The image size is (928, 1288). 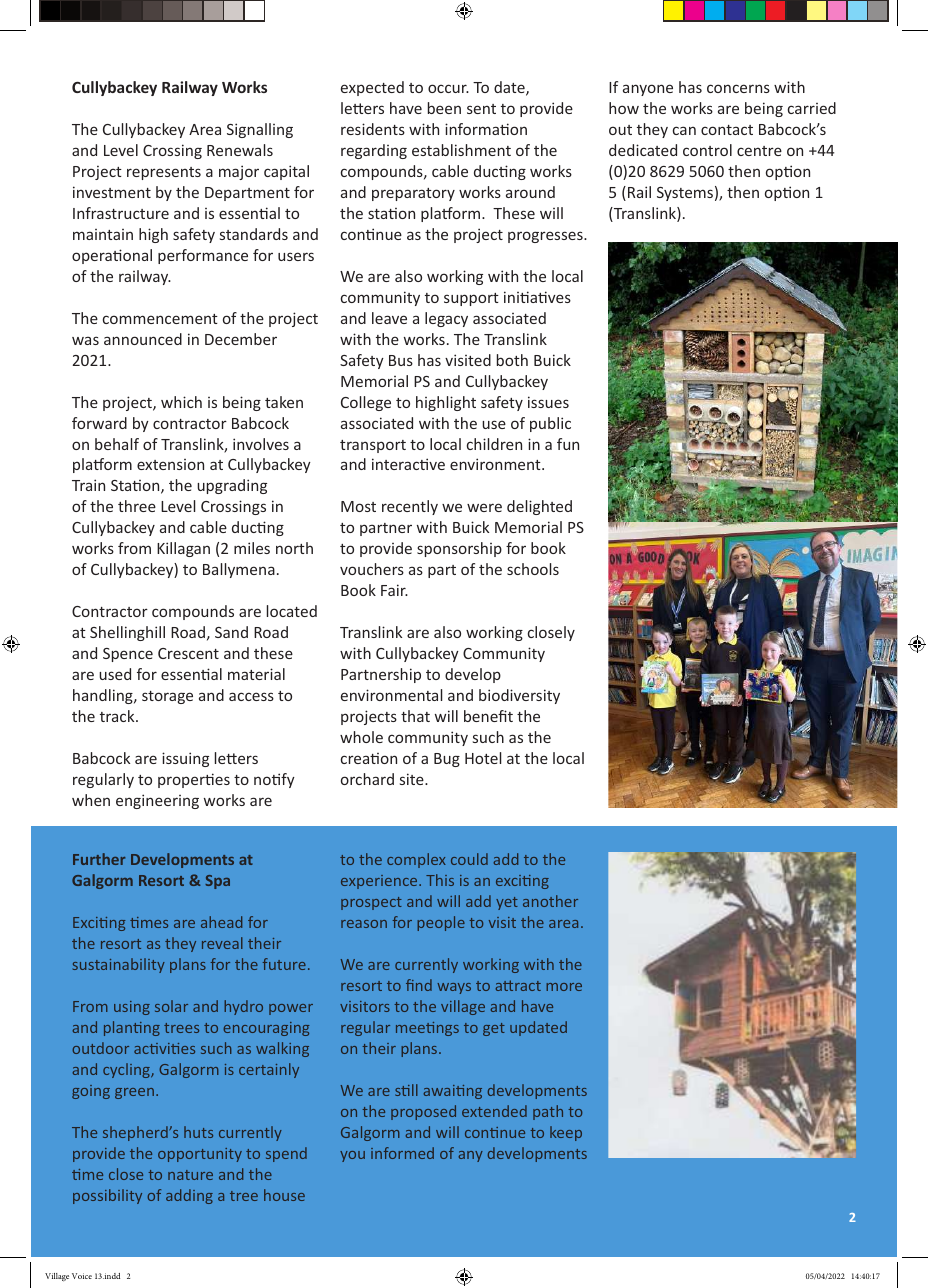 What do you see at coordinates (454, 988) in the document?
I see `ways` at bounding box center [454, 988].
